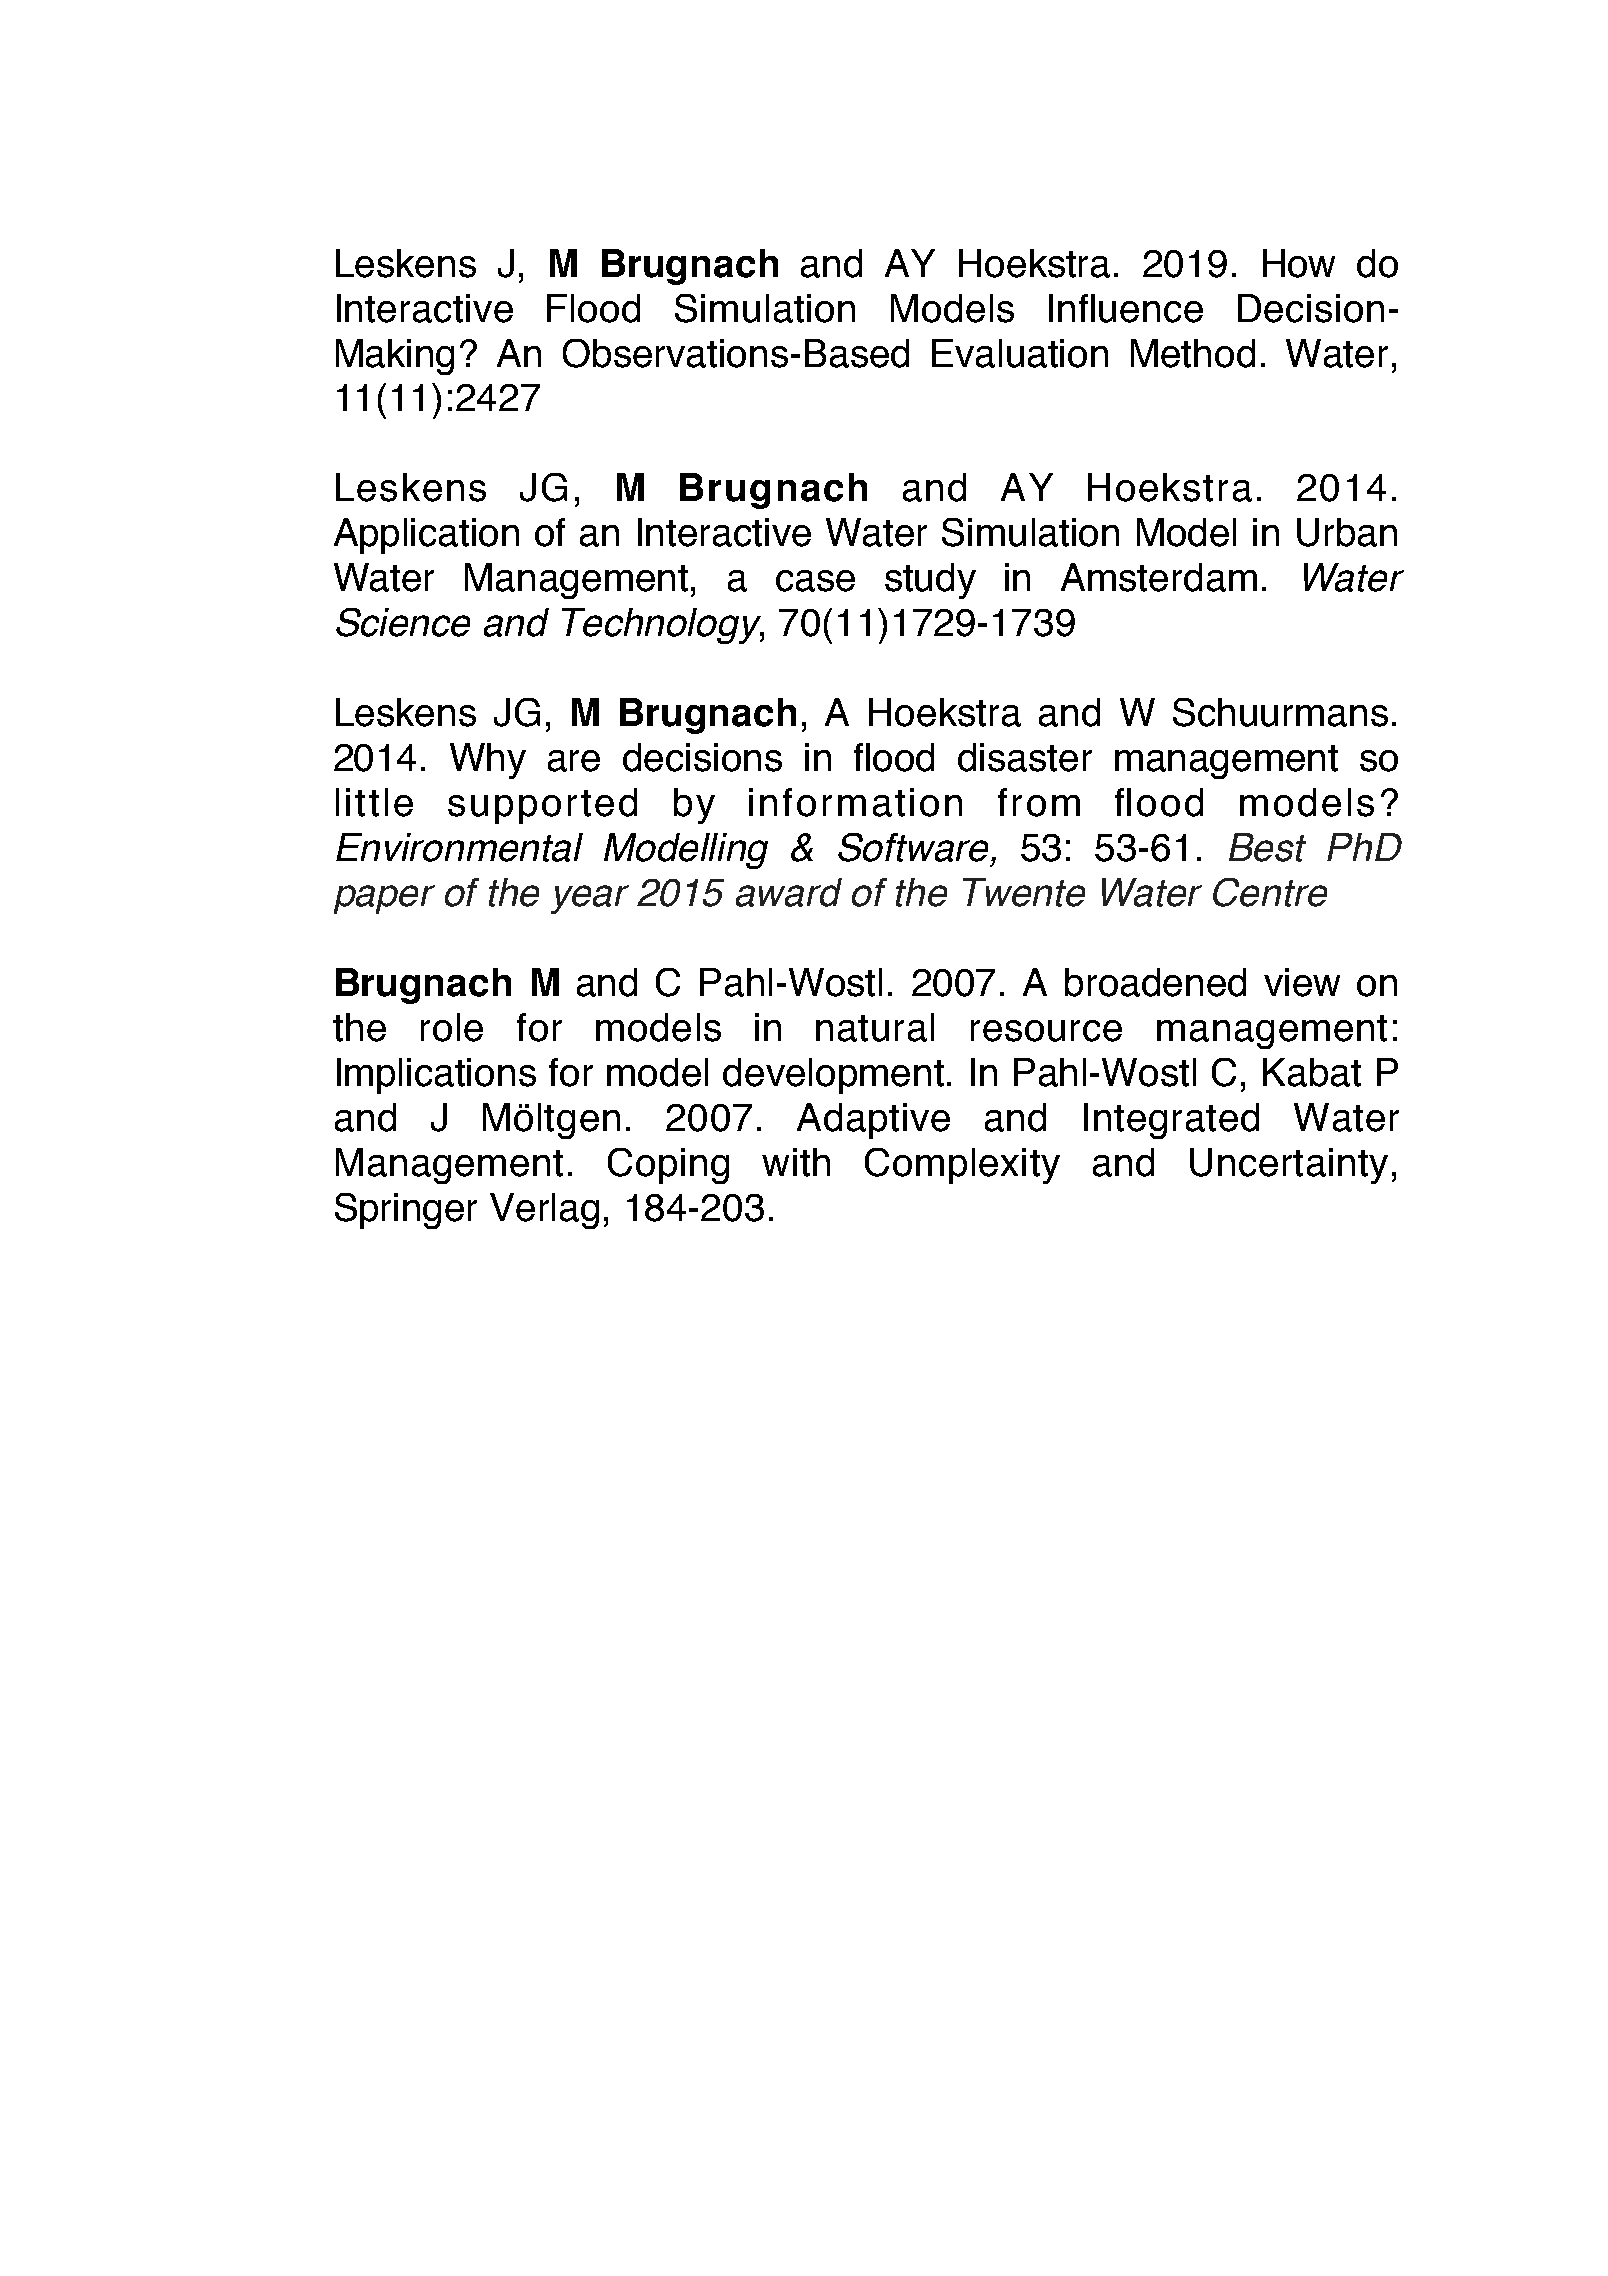  I want to click on Amsterdam, so click(1159, 577).
